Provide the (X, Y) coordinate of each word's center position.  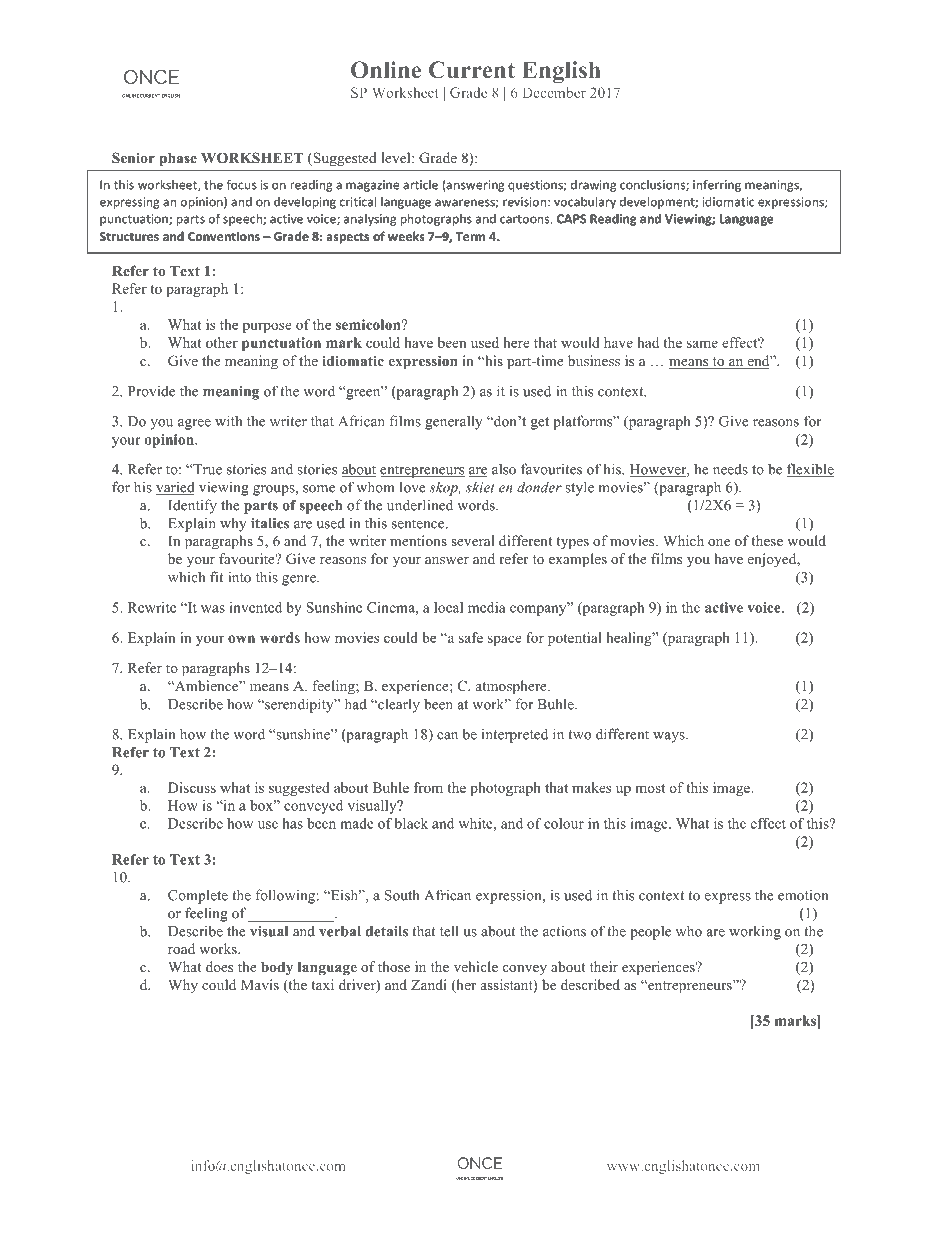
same (702, 344)
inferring (717, 186)
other (222, 342)
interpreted (515, 735)
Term (470, 236)
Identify (192, 506)
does (219, 966)
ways (670, 737)
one (719, 542)
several (473, 540)
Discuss (192, 787)
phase (178, 159)
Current (472, 70)
